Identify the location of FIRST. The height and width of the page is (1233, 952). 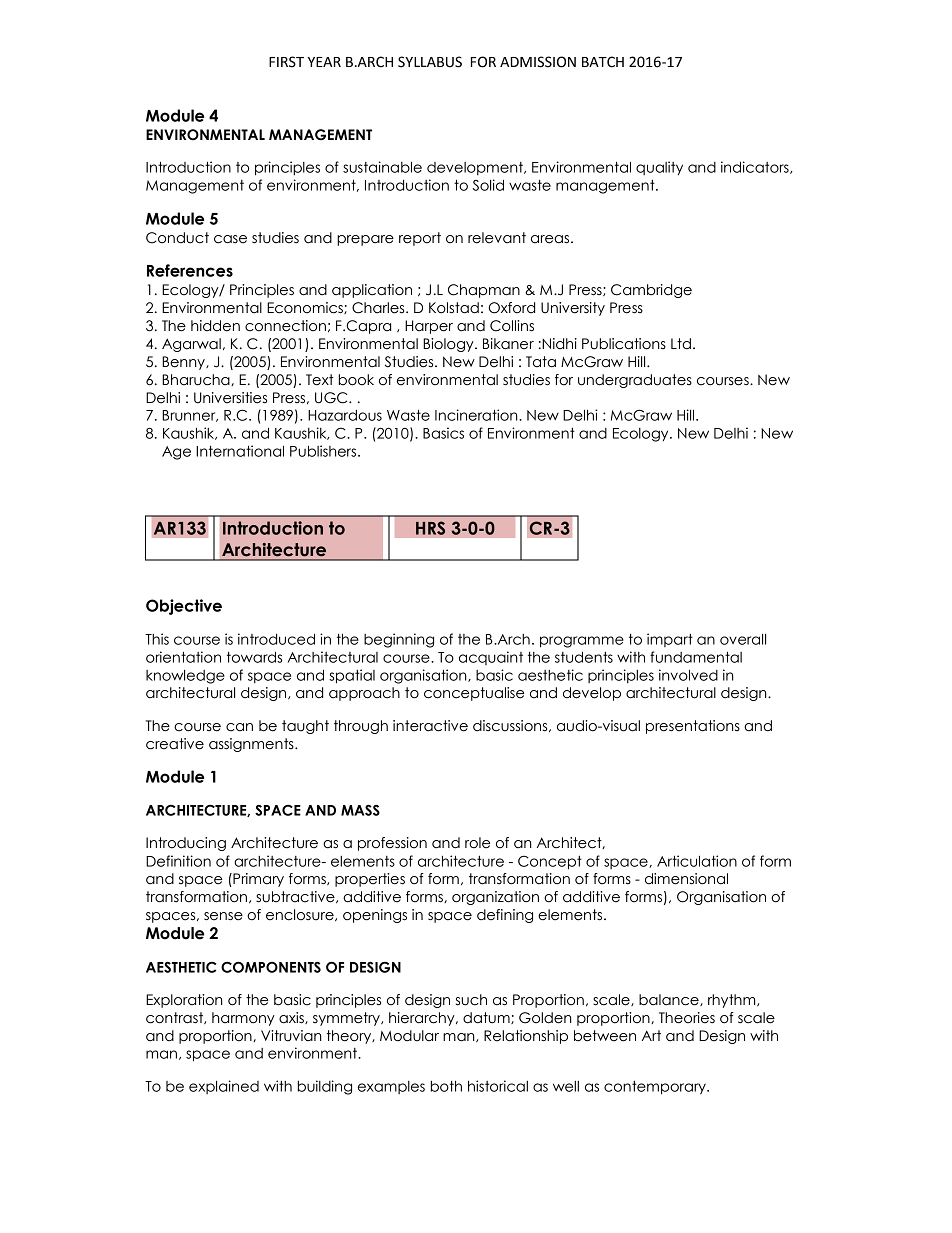
(286, 62).
